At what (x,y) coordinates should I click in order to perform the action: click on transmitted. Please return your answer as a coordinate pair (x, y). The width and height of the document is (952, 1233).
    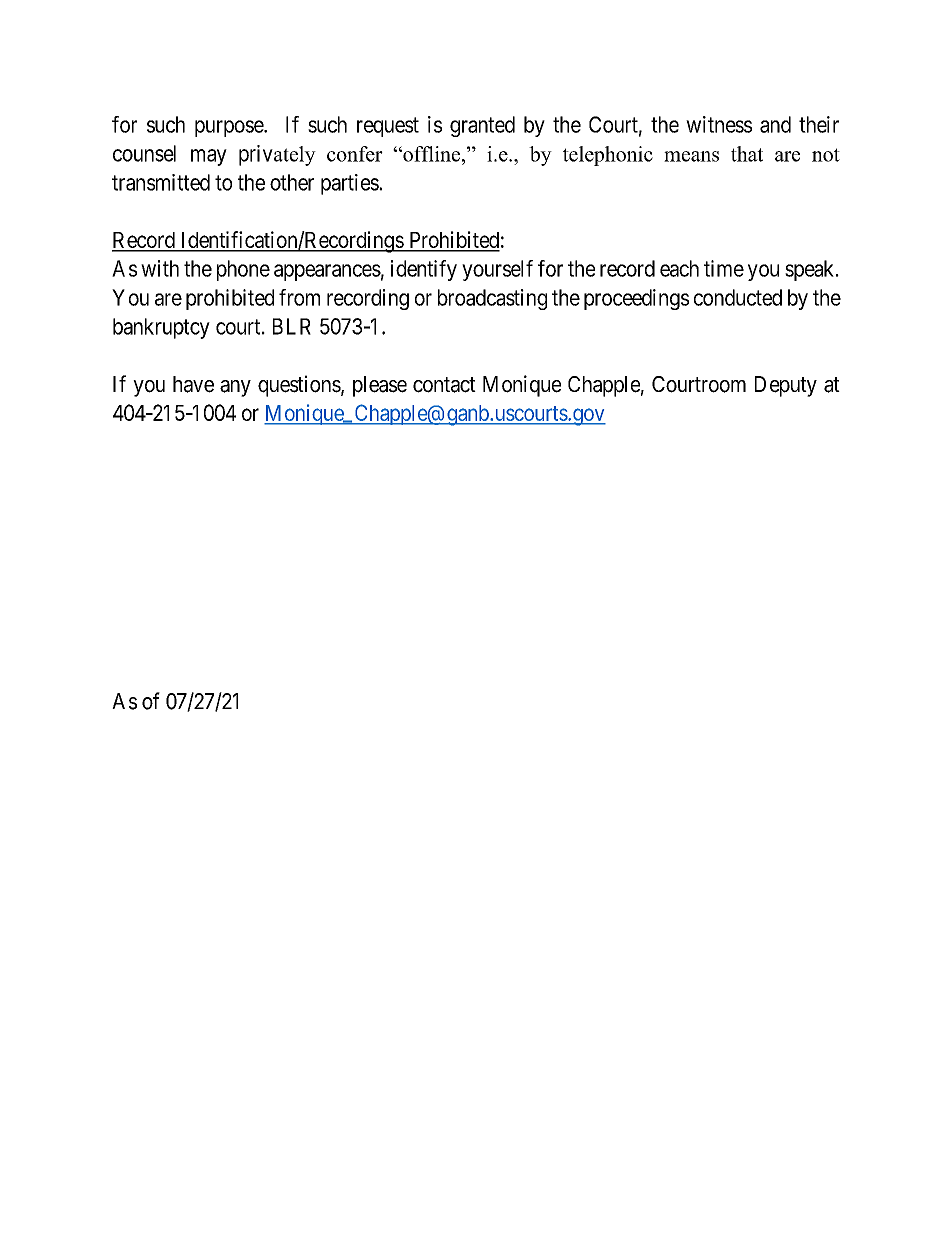
    Looking at the image, I should click on (161, 182).
